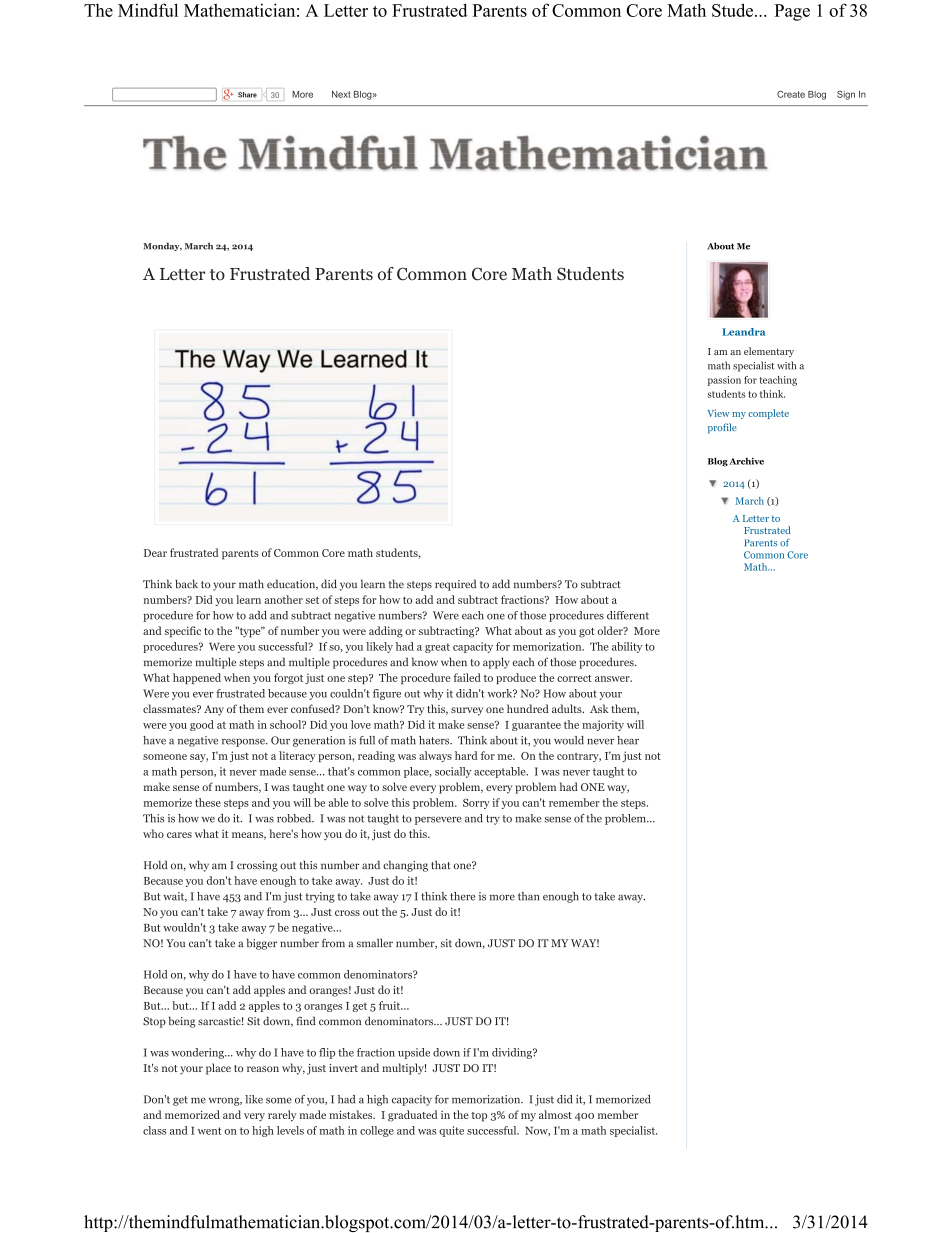  I want to click on back, so click(186, 584).
